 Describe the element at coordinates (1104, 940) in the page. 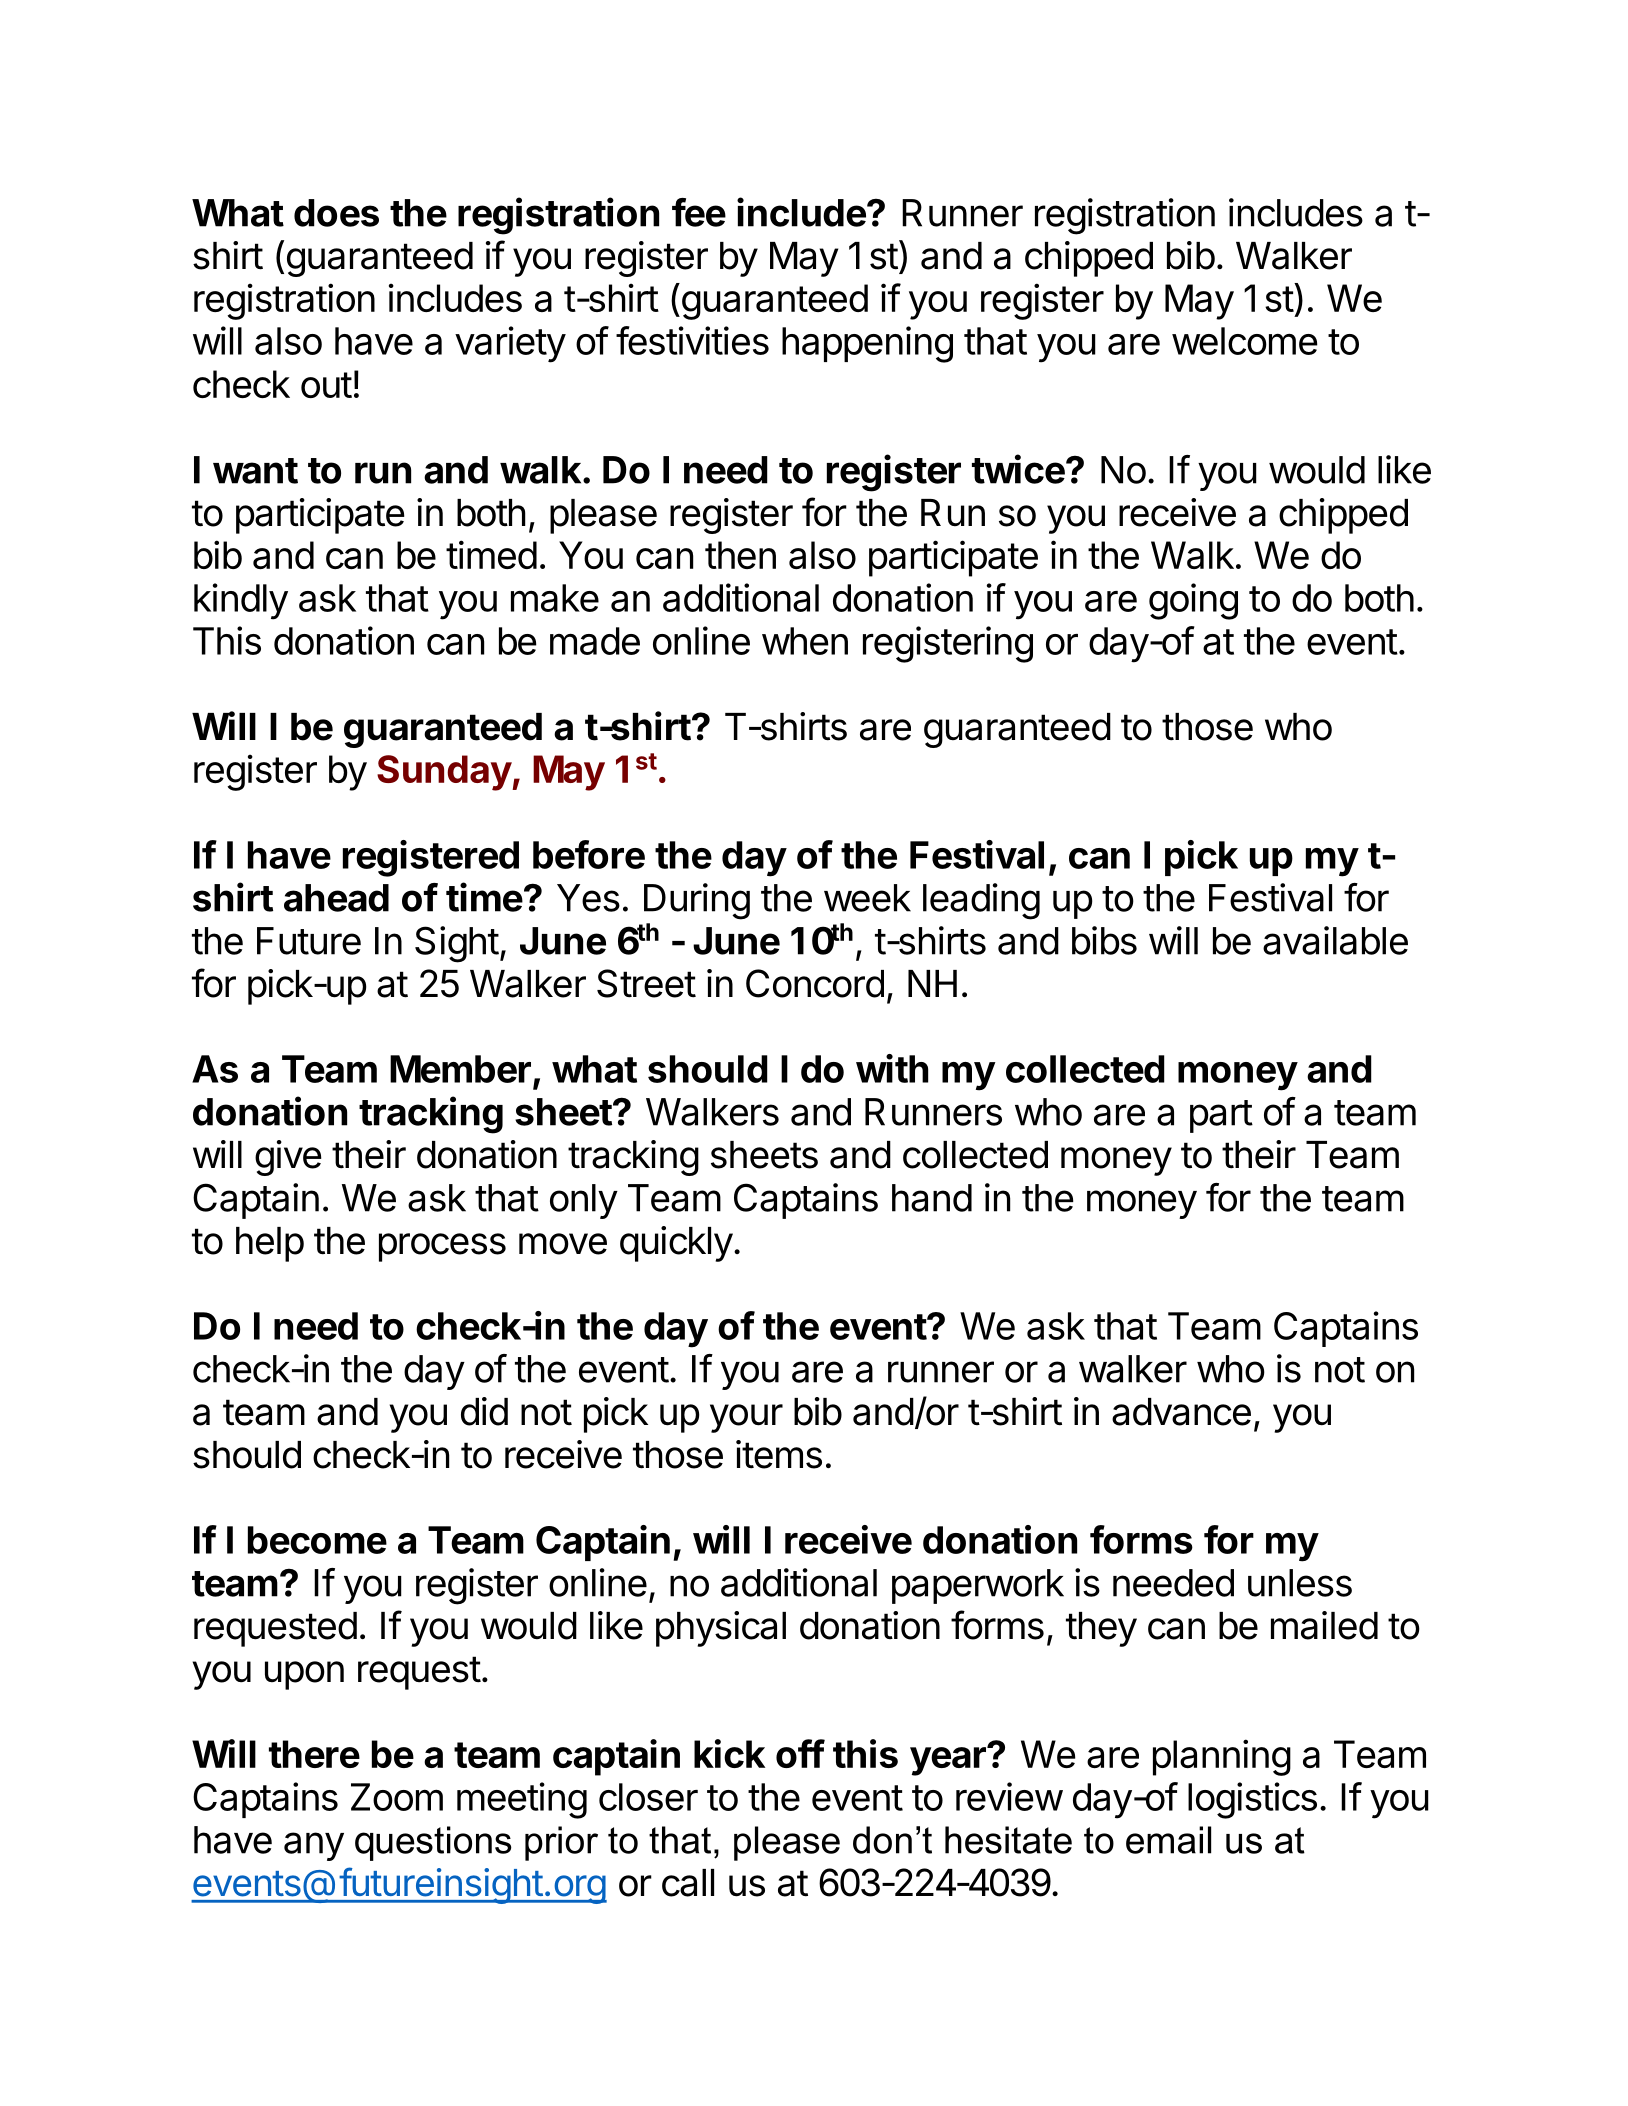

I see `bibs` at that location.
